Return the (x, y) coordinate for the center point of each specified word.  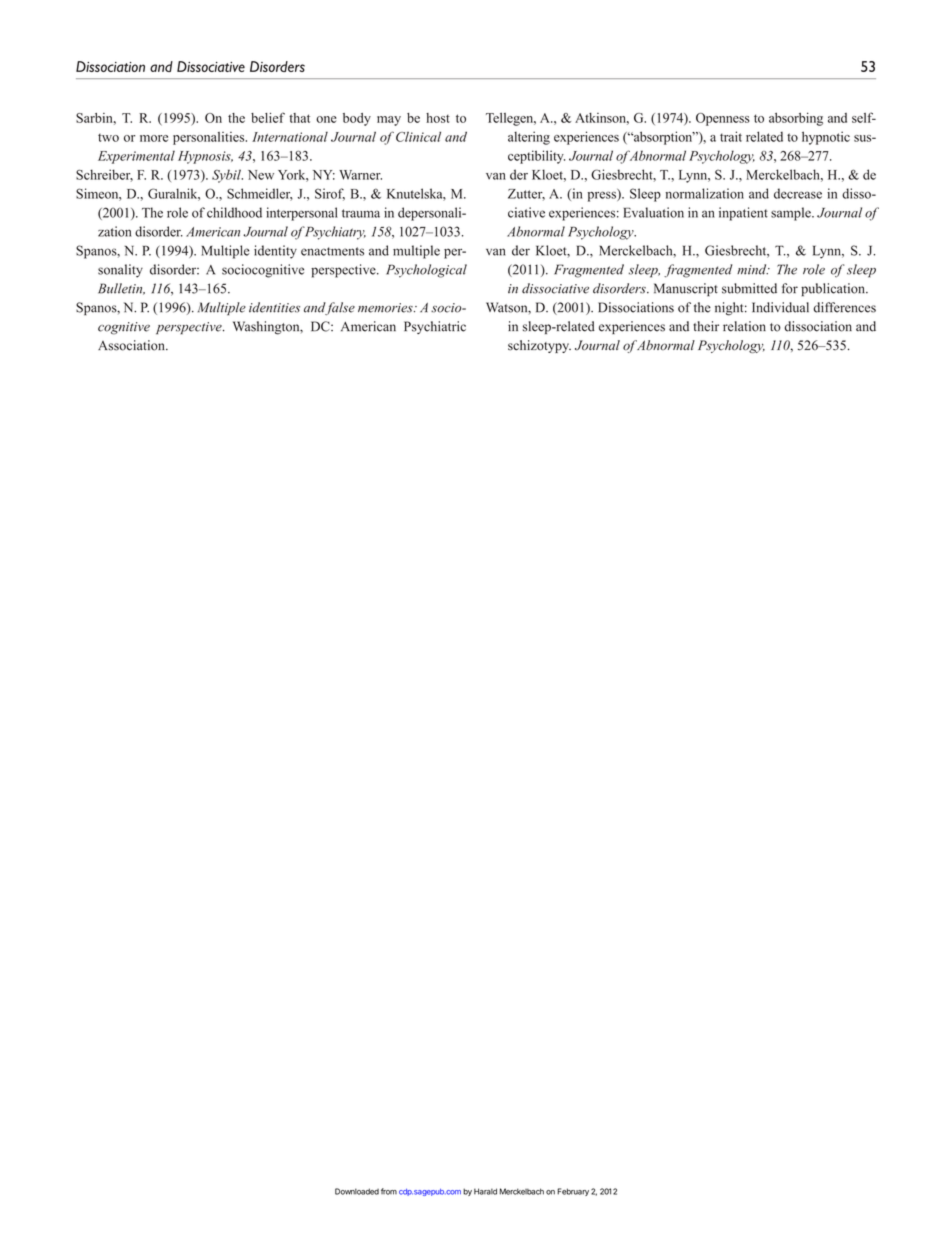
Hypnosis (205, 157)
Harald (485, 1191)
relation (744, 326)
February (573, 1192)
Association (132, 345)
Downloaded (357, 1191)
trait (731, 136)
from (389, 1191)
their (706, 326)
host (438, 118)
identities (274, 307)
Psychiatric (435, 327)
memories (386, 308)
